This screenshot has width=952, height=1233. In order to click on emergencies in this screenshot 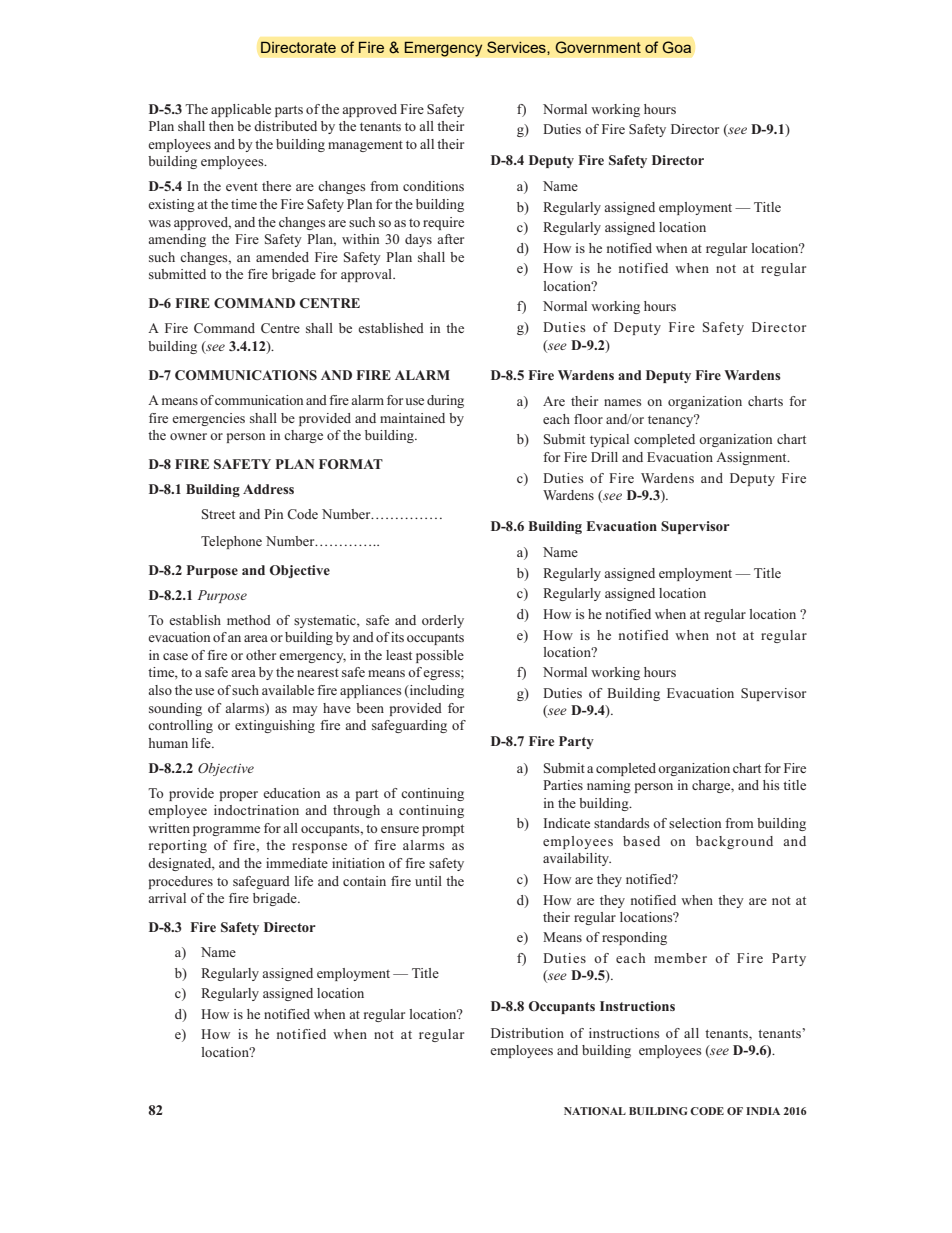, I will do `click(208, 419)`.
